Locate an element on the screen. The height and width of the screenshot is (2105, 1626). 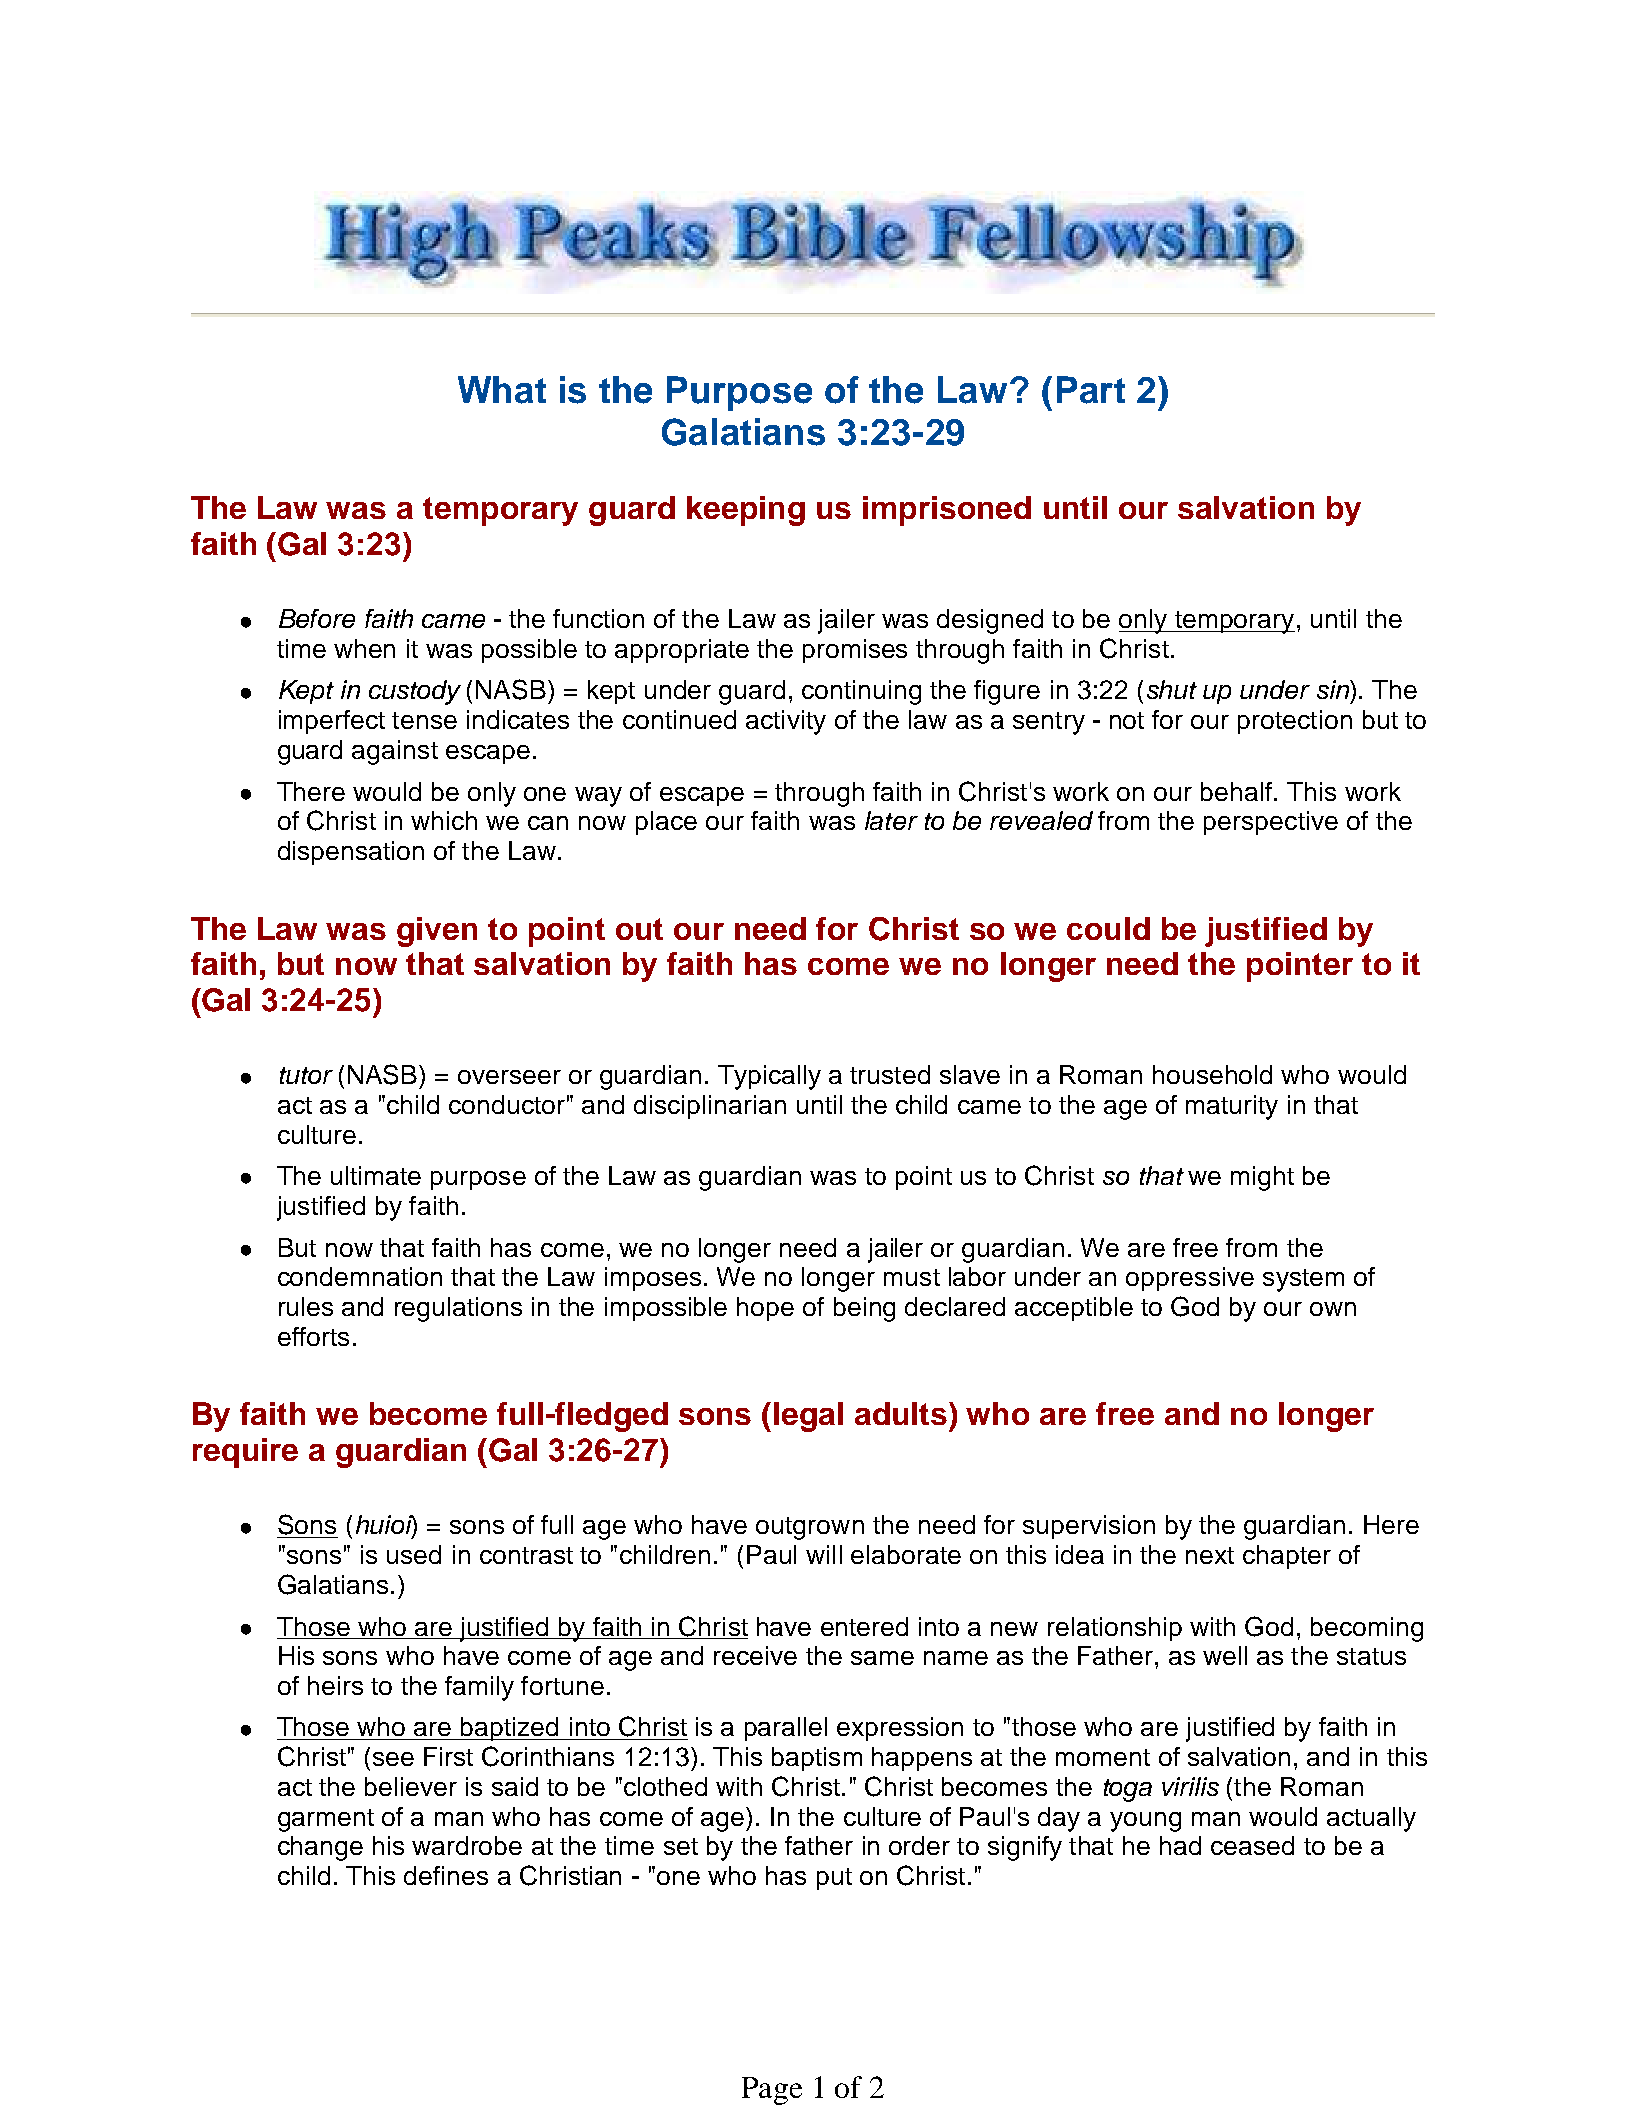
oppressive is located at coordinates (1190, 1279).
